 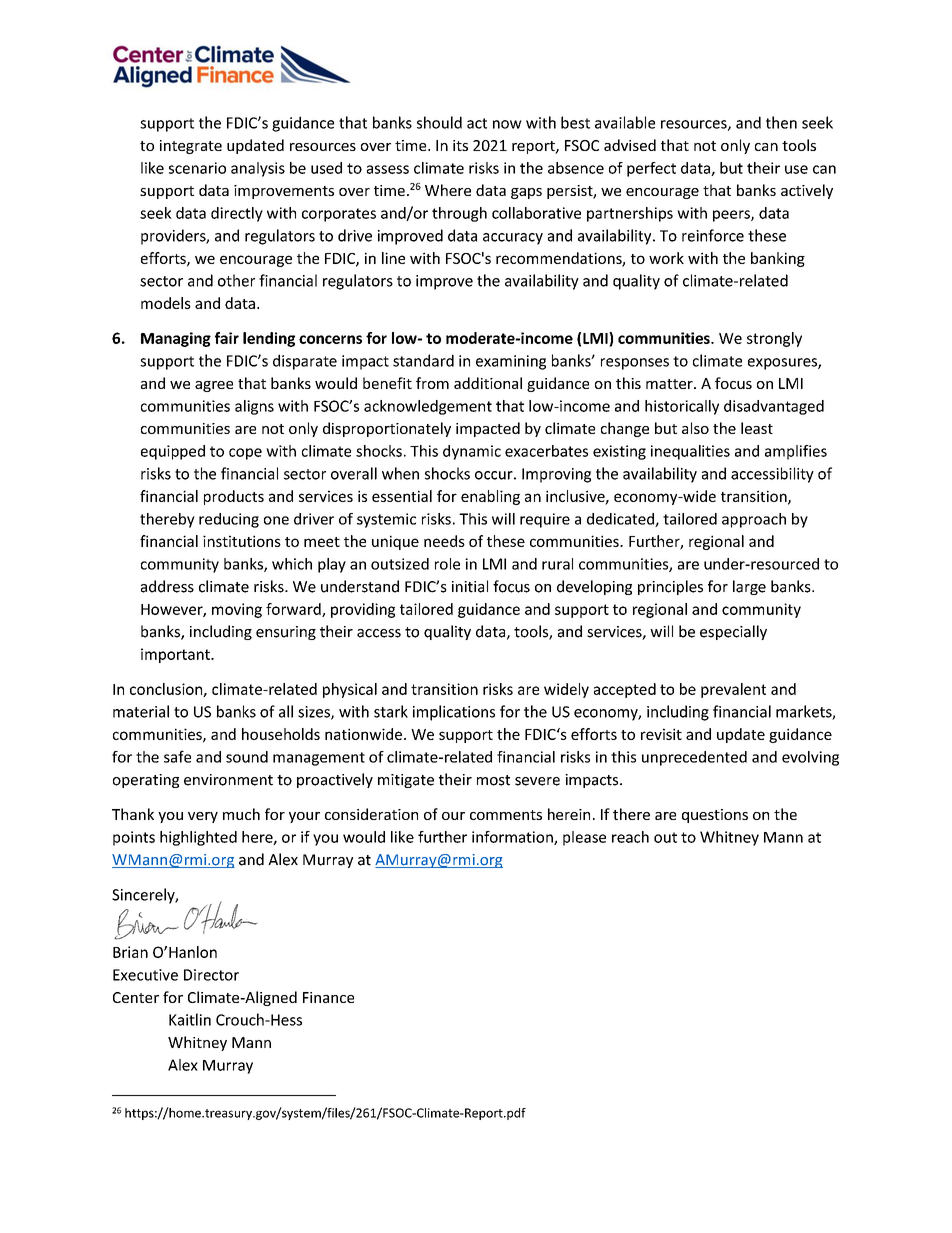 What do you see at coordinates (630, 837) in the document?
I see `reach` at bounding box center [630, 837].
